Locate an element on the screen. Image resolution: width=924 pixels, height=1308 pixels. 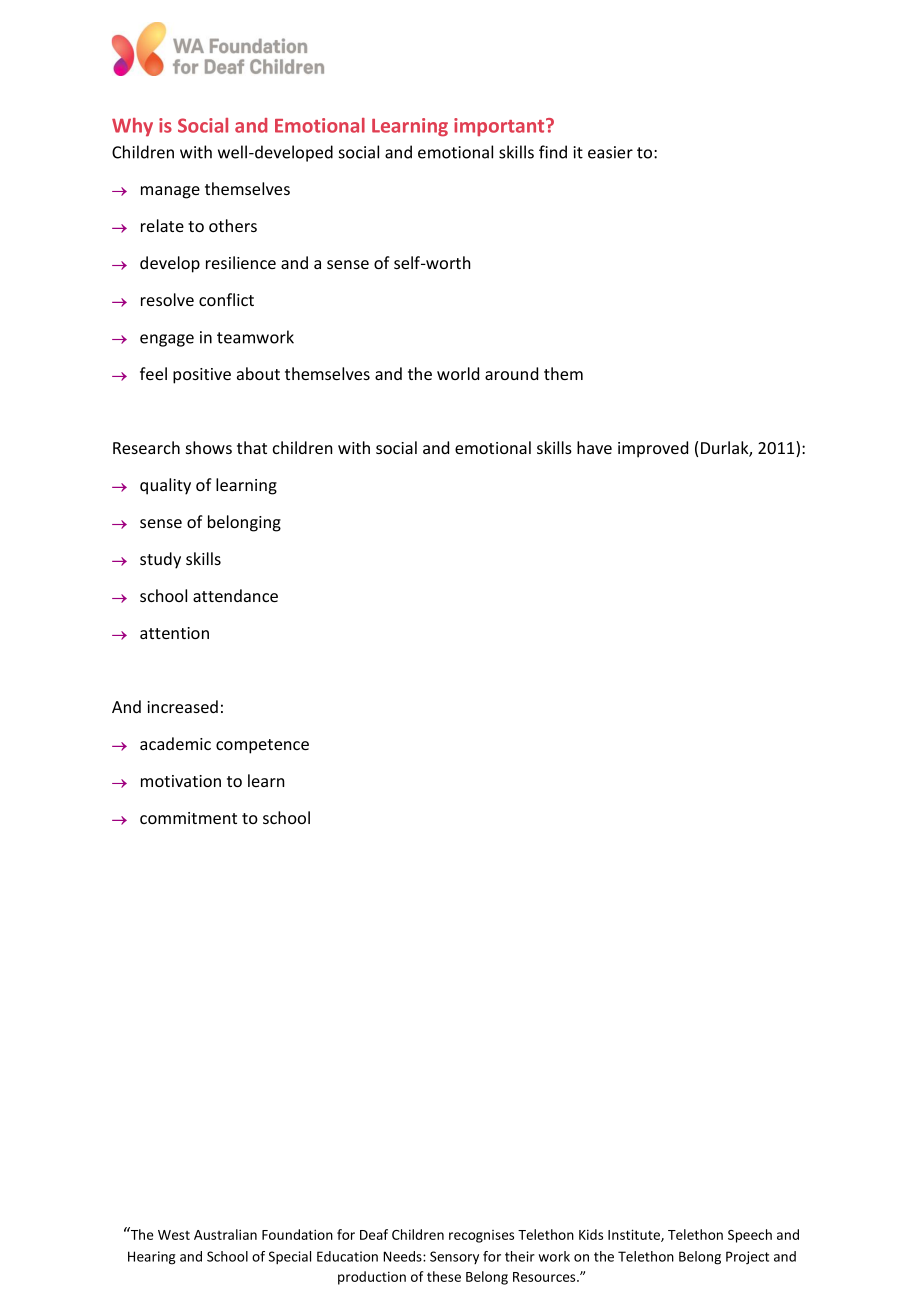
have is located at coordinates (594, 447).
